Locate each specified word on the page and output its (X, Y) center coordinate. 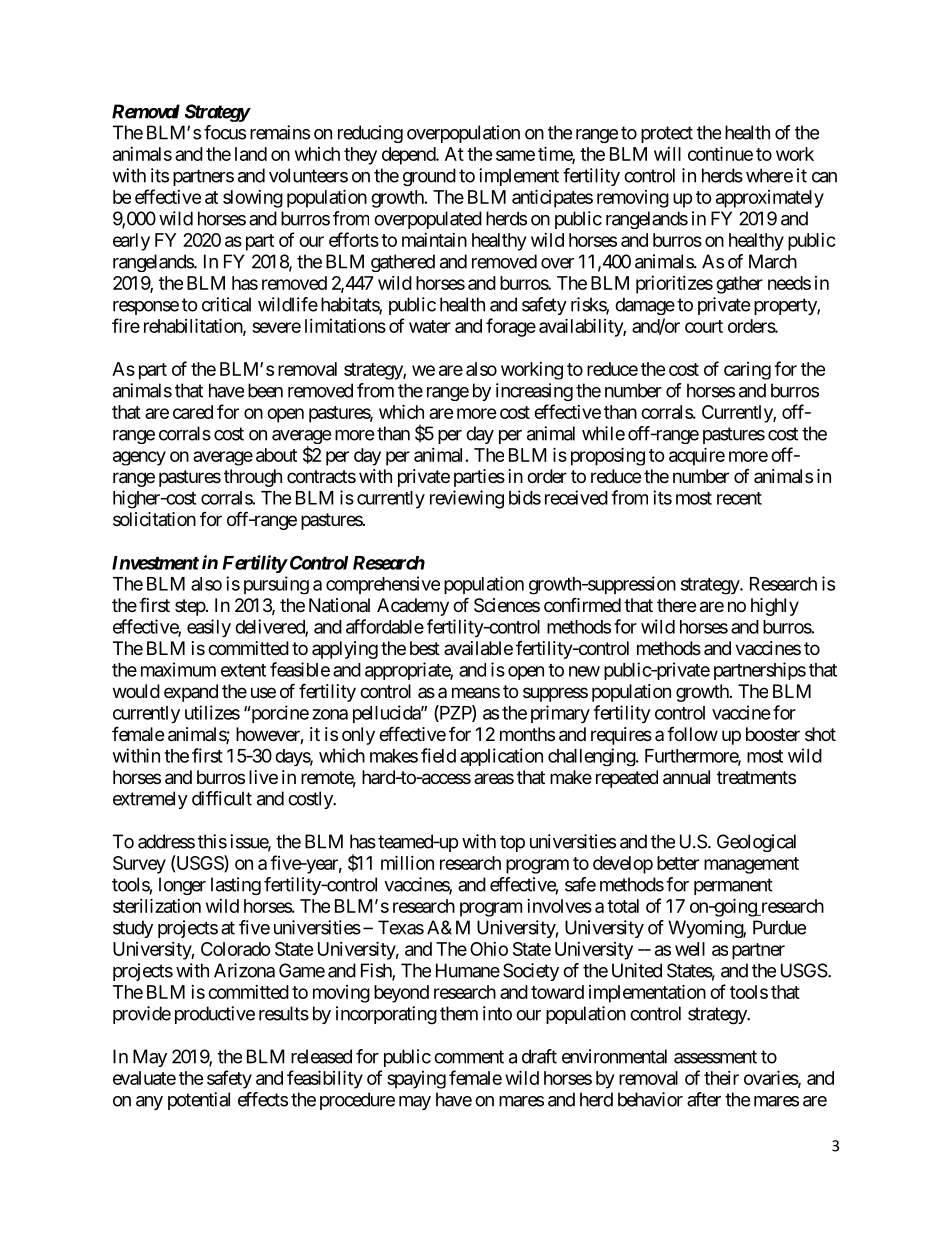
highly (775, 607)
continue (720, 153)
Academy (413, 607)
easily (209, 628)
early (131, 242)
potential (199, 1101)
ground (429, 177)
